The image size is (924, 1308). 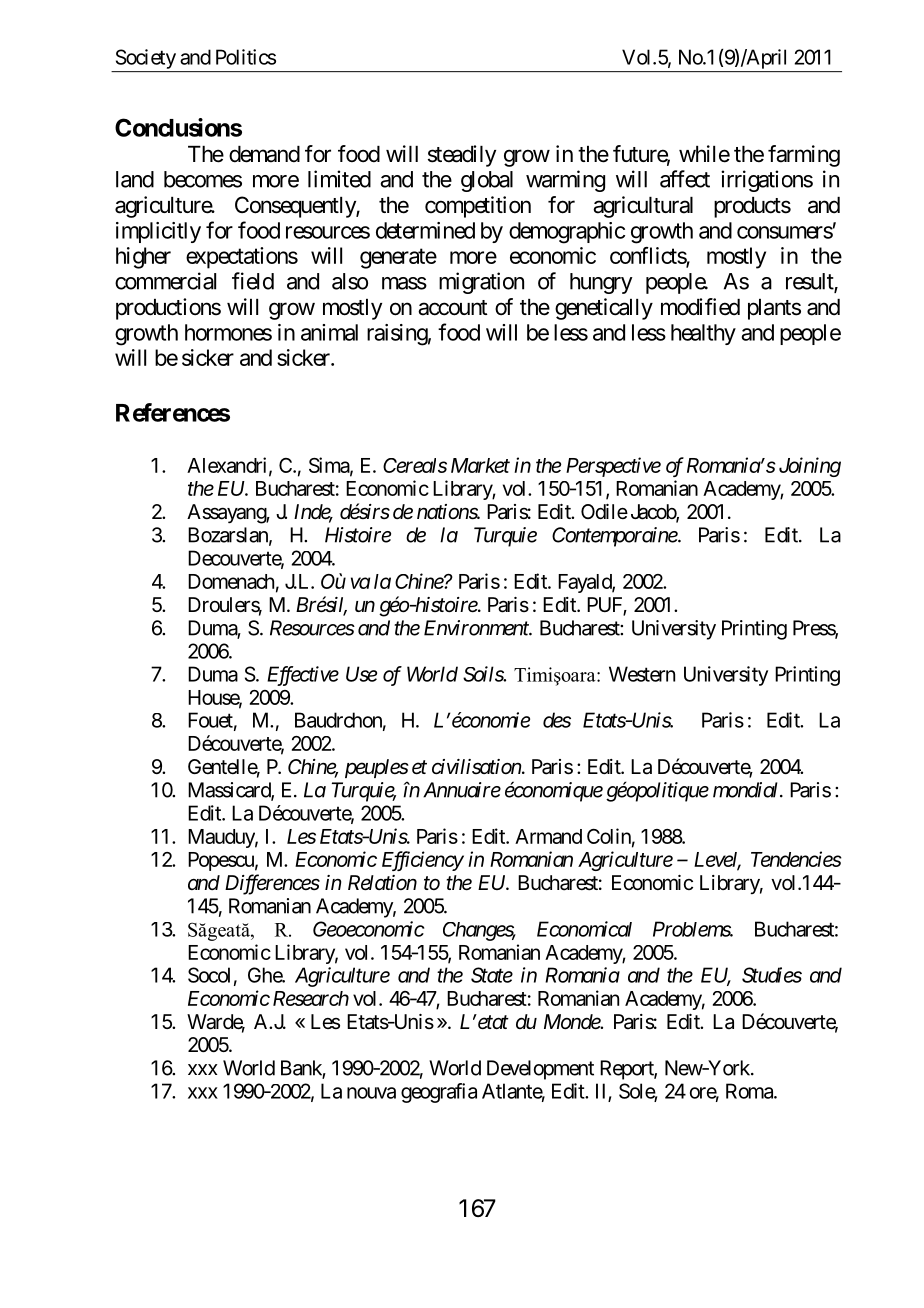 I want to click on healthy, so click(x=703, y=334).
